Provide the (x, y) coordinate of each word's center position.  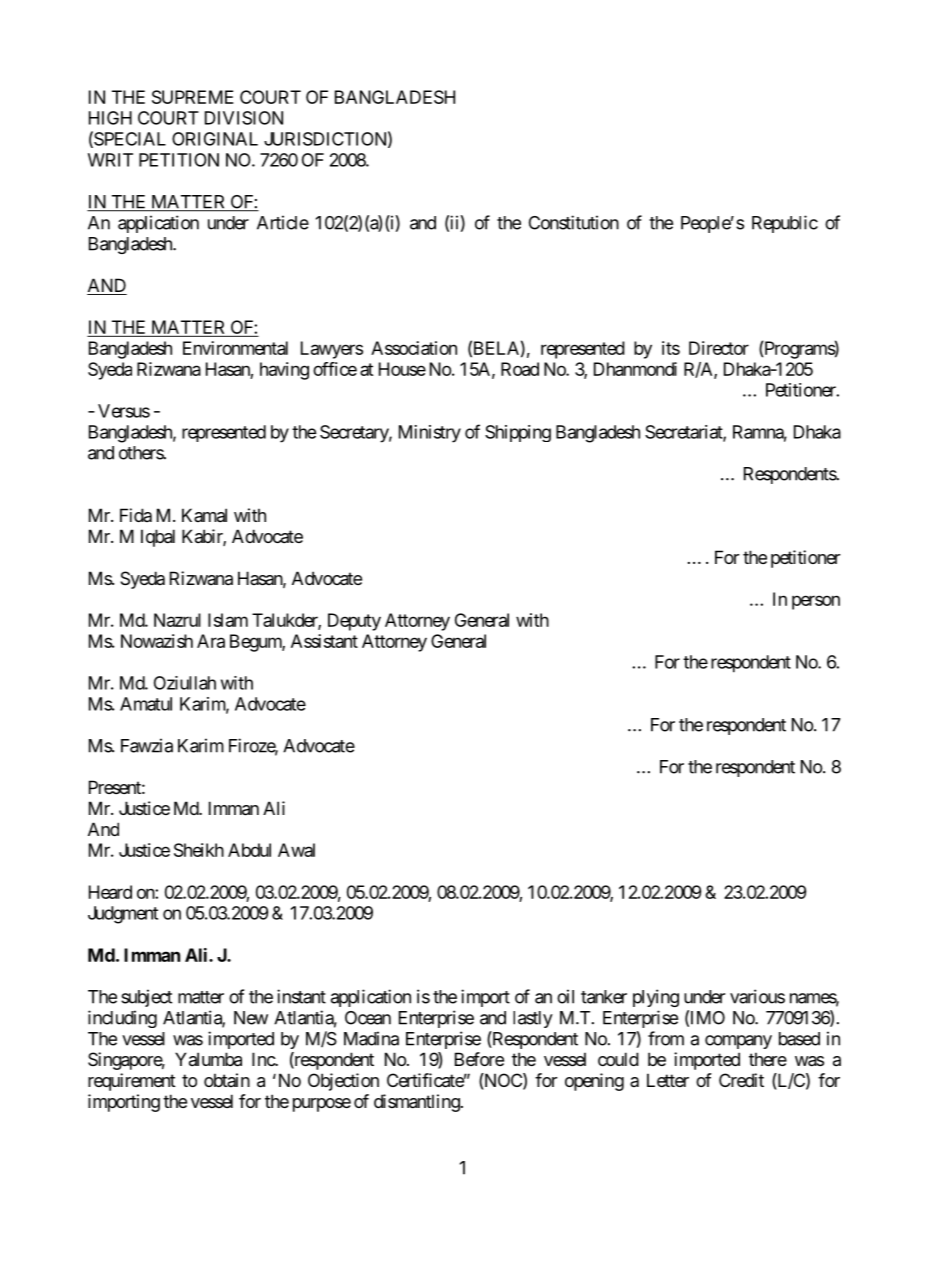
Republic (785, 224)
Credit (741, 1080)
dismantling (417, 1103)
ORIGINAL (215, 139)
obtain (227, 1080)
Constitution (574, 222)
